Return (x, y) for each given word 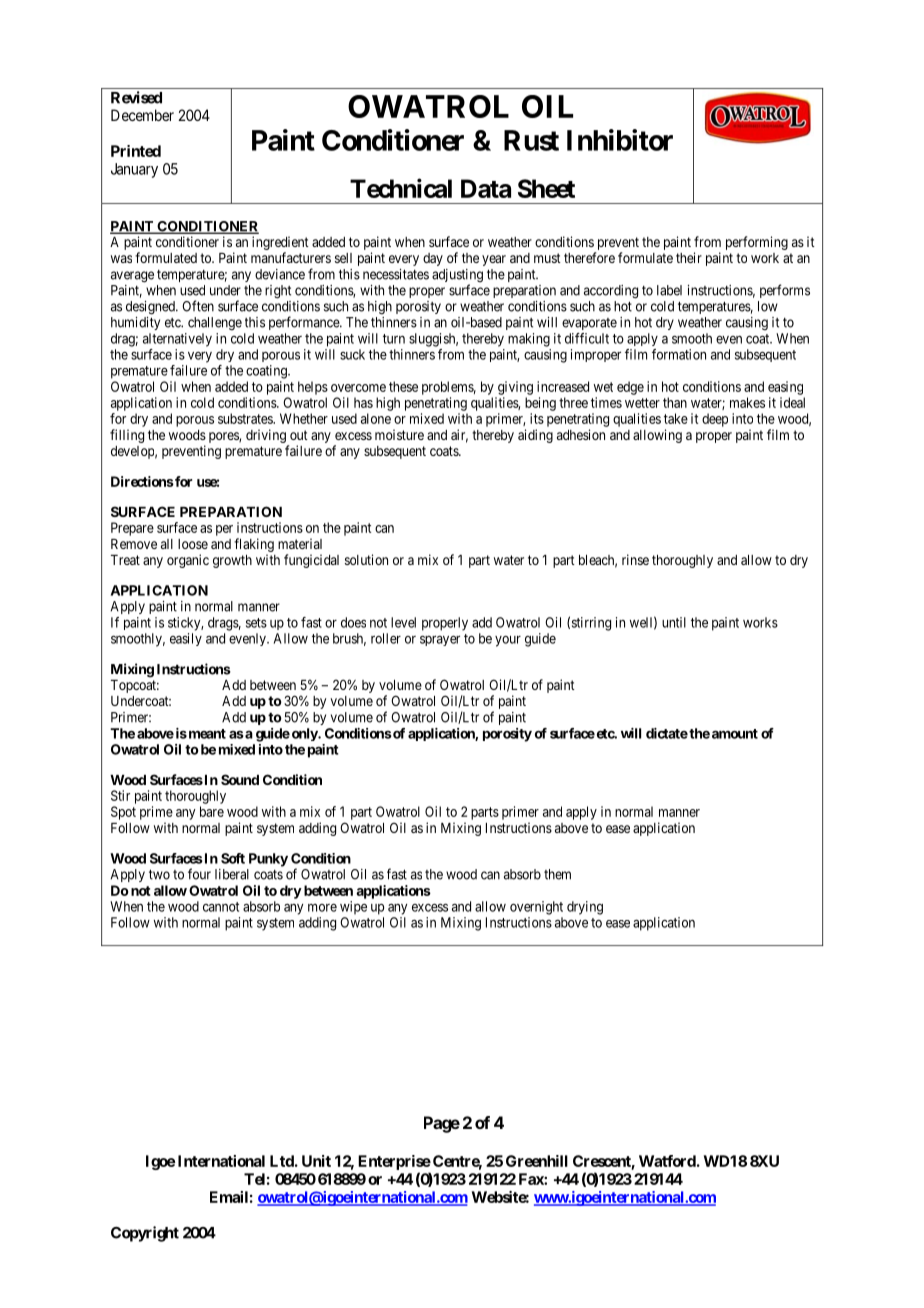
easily (186, 639)
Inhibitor (620, 140)
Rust (531, 140)
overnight (536, 908)
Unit (316, 1161)
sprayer (440, 641)
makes (747, 402)
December (142, 115)
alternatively (177, 340)
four (199, 874)
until (674, 622)
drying (585, 908)
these (403, 386)
